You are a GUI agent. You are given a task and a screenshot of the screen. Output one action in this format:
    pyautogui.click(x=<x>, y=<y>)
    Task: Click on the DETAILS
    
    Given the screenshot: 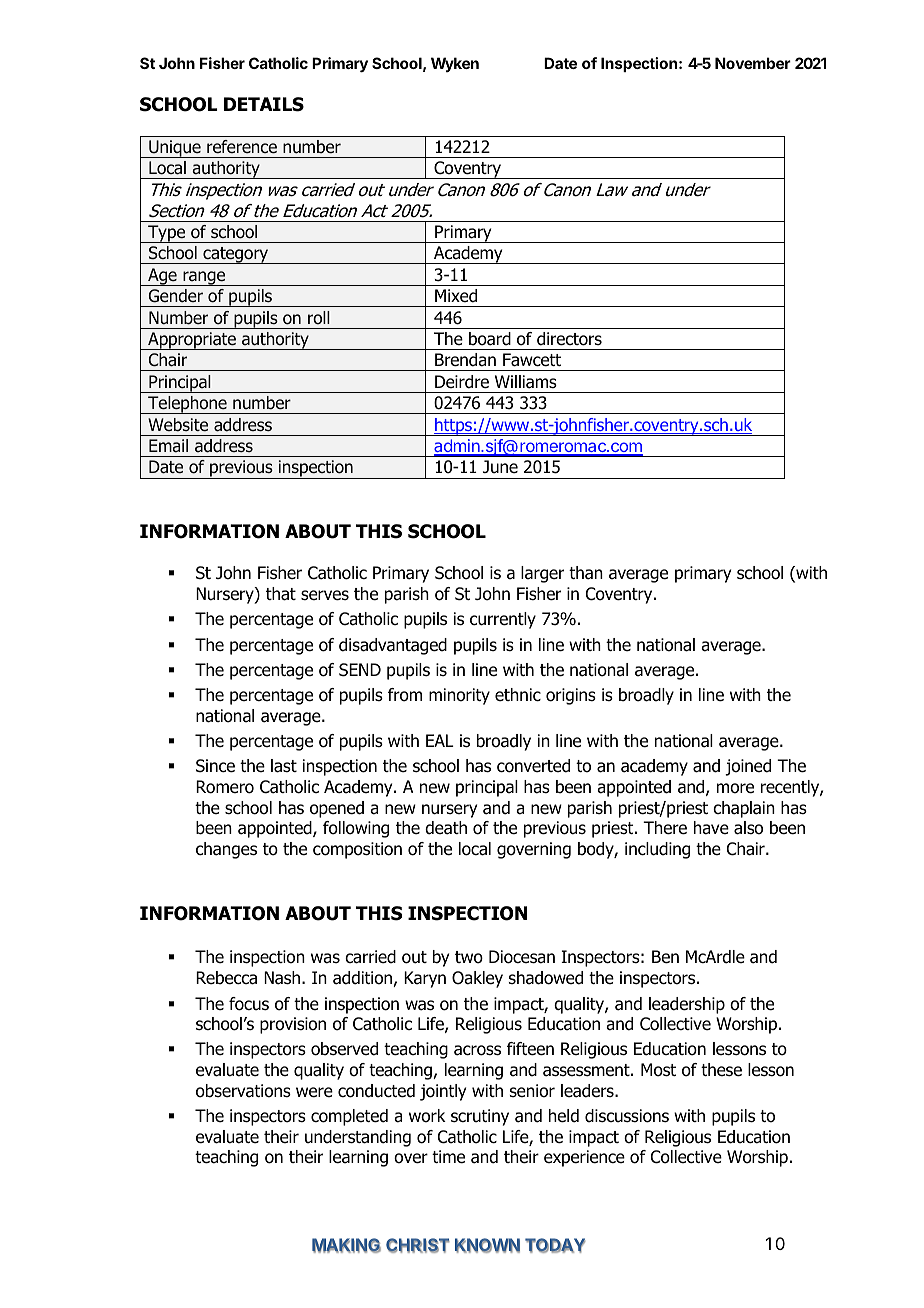 What is the action you would take?
    pyautogui.click(x=264, y=104)
